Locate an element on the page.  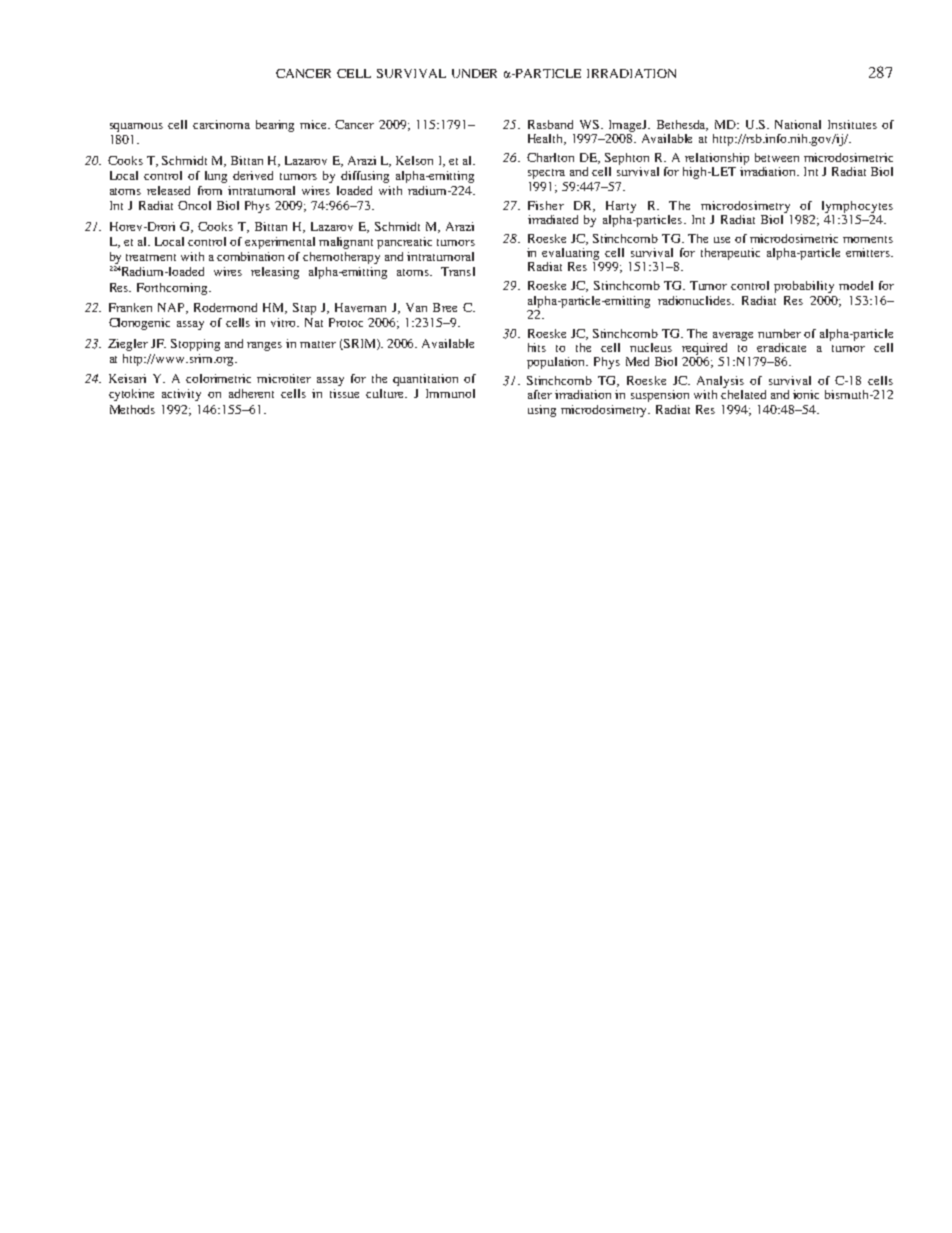
UNDER is located at coordinates (474, 73).
